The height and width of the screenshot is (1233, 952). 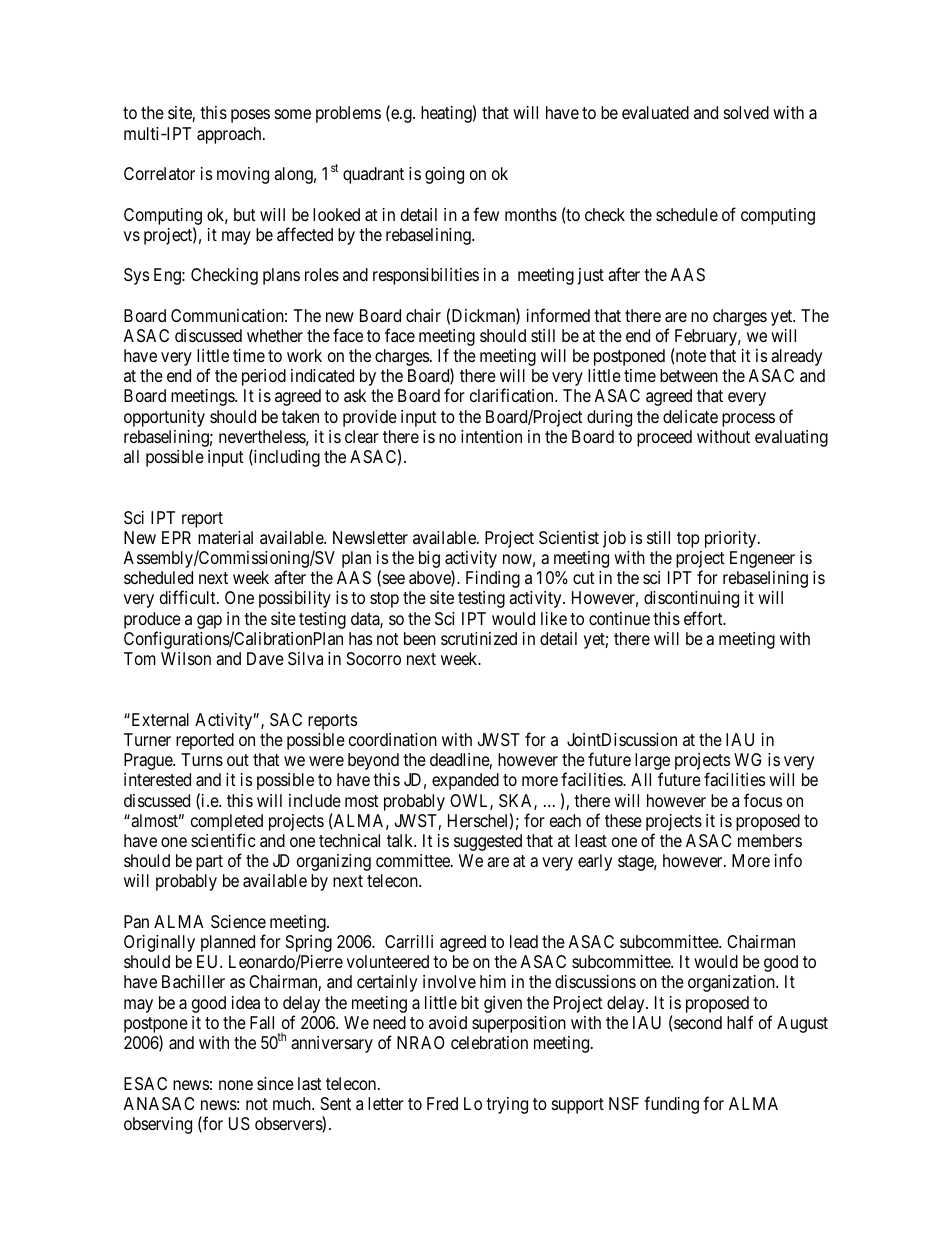 I want to click on funding, so click(x=671, y=1105).
